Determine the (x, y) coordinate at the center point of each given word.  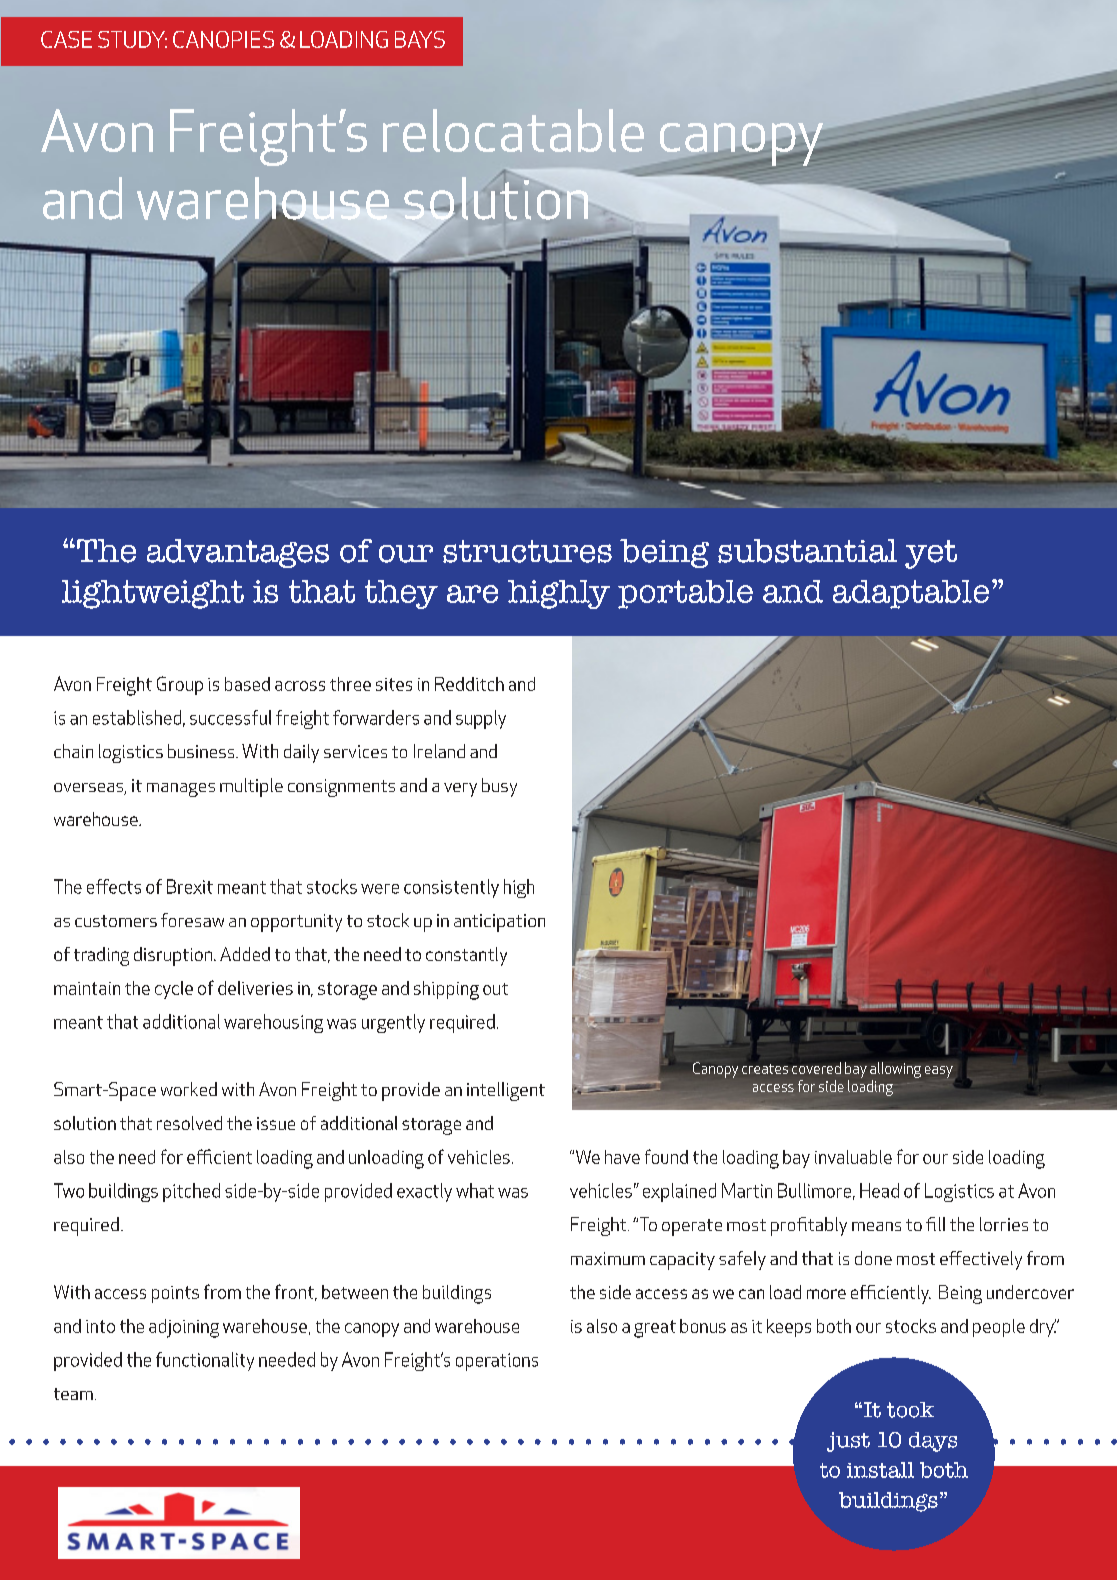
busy (499, 787)
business (202, 751)
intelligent (506, 1091)
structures (527, 551)
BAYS (420, 39)
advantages (238, 553)
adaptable (911, 594)
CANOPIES (223, 39)
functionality (205, 1361)
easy (939, 1072)
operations (497, 1362)
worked (189, 1089)
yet (931, 554)
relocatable (513, 130)
